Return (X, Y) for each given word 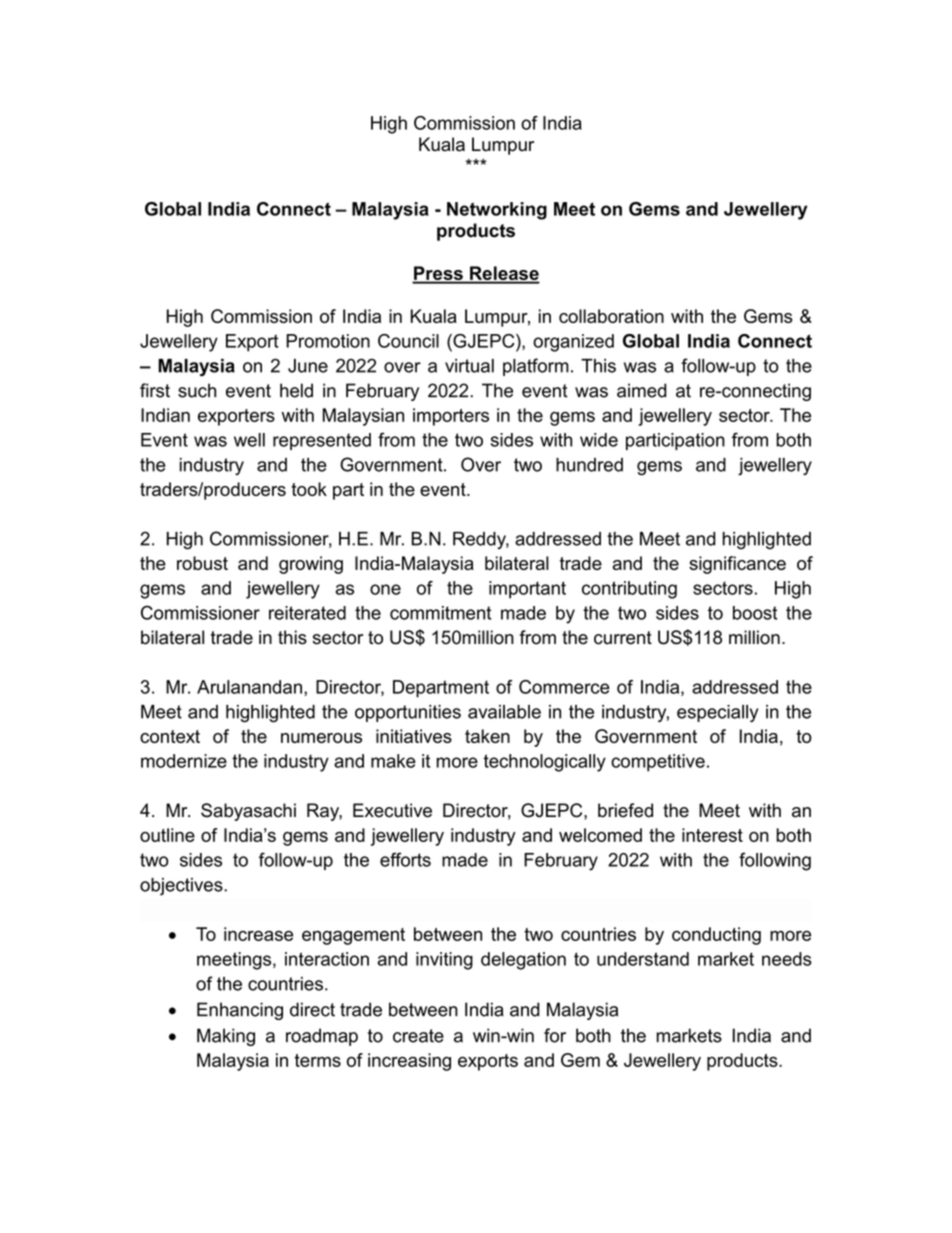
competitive (658, 763)
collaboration (611, 316)
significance (737, 565)
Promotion (328, 341)
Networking (497, 211)
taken (487, 736)
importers (451, 417)
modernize (184, 761)
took (309, 489)
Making (226, 1037)
